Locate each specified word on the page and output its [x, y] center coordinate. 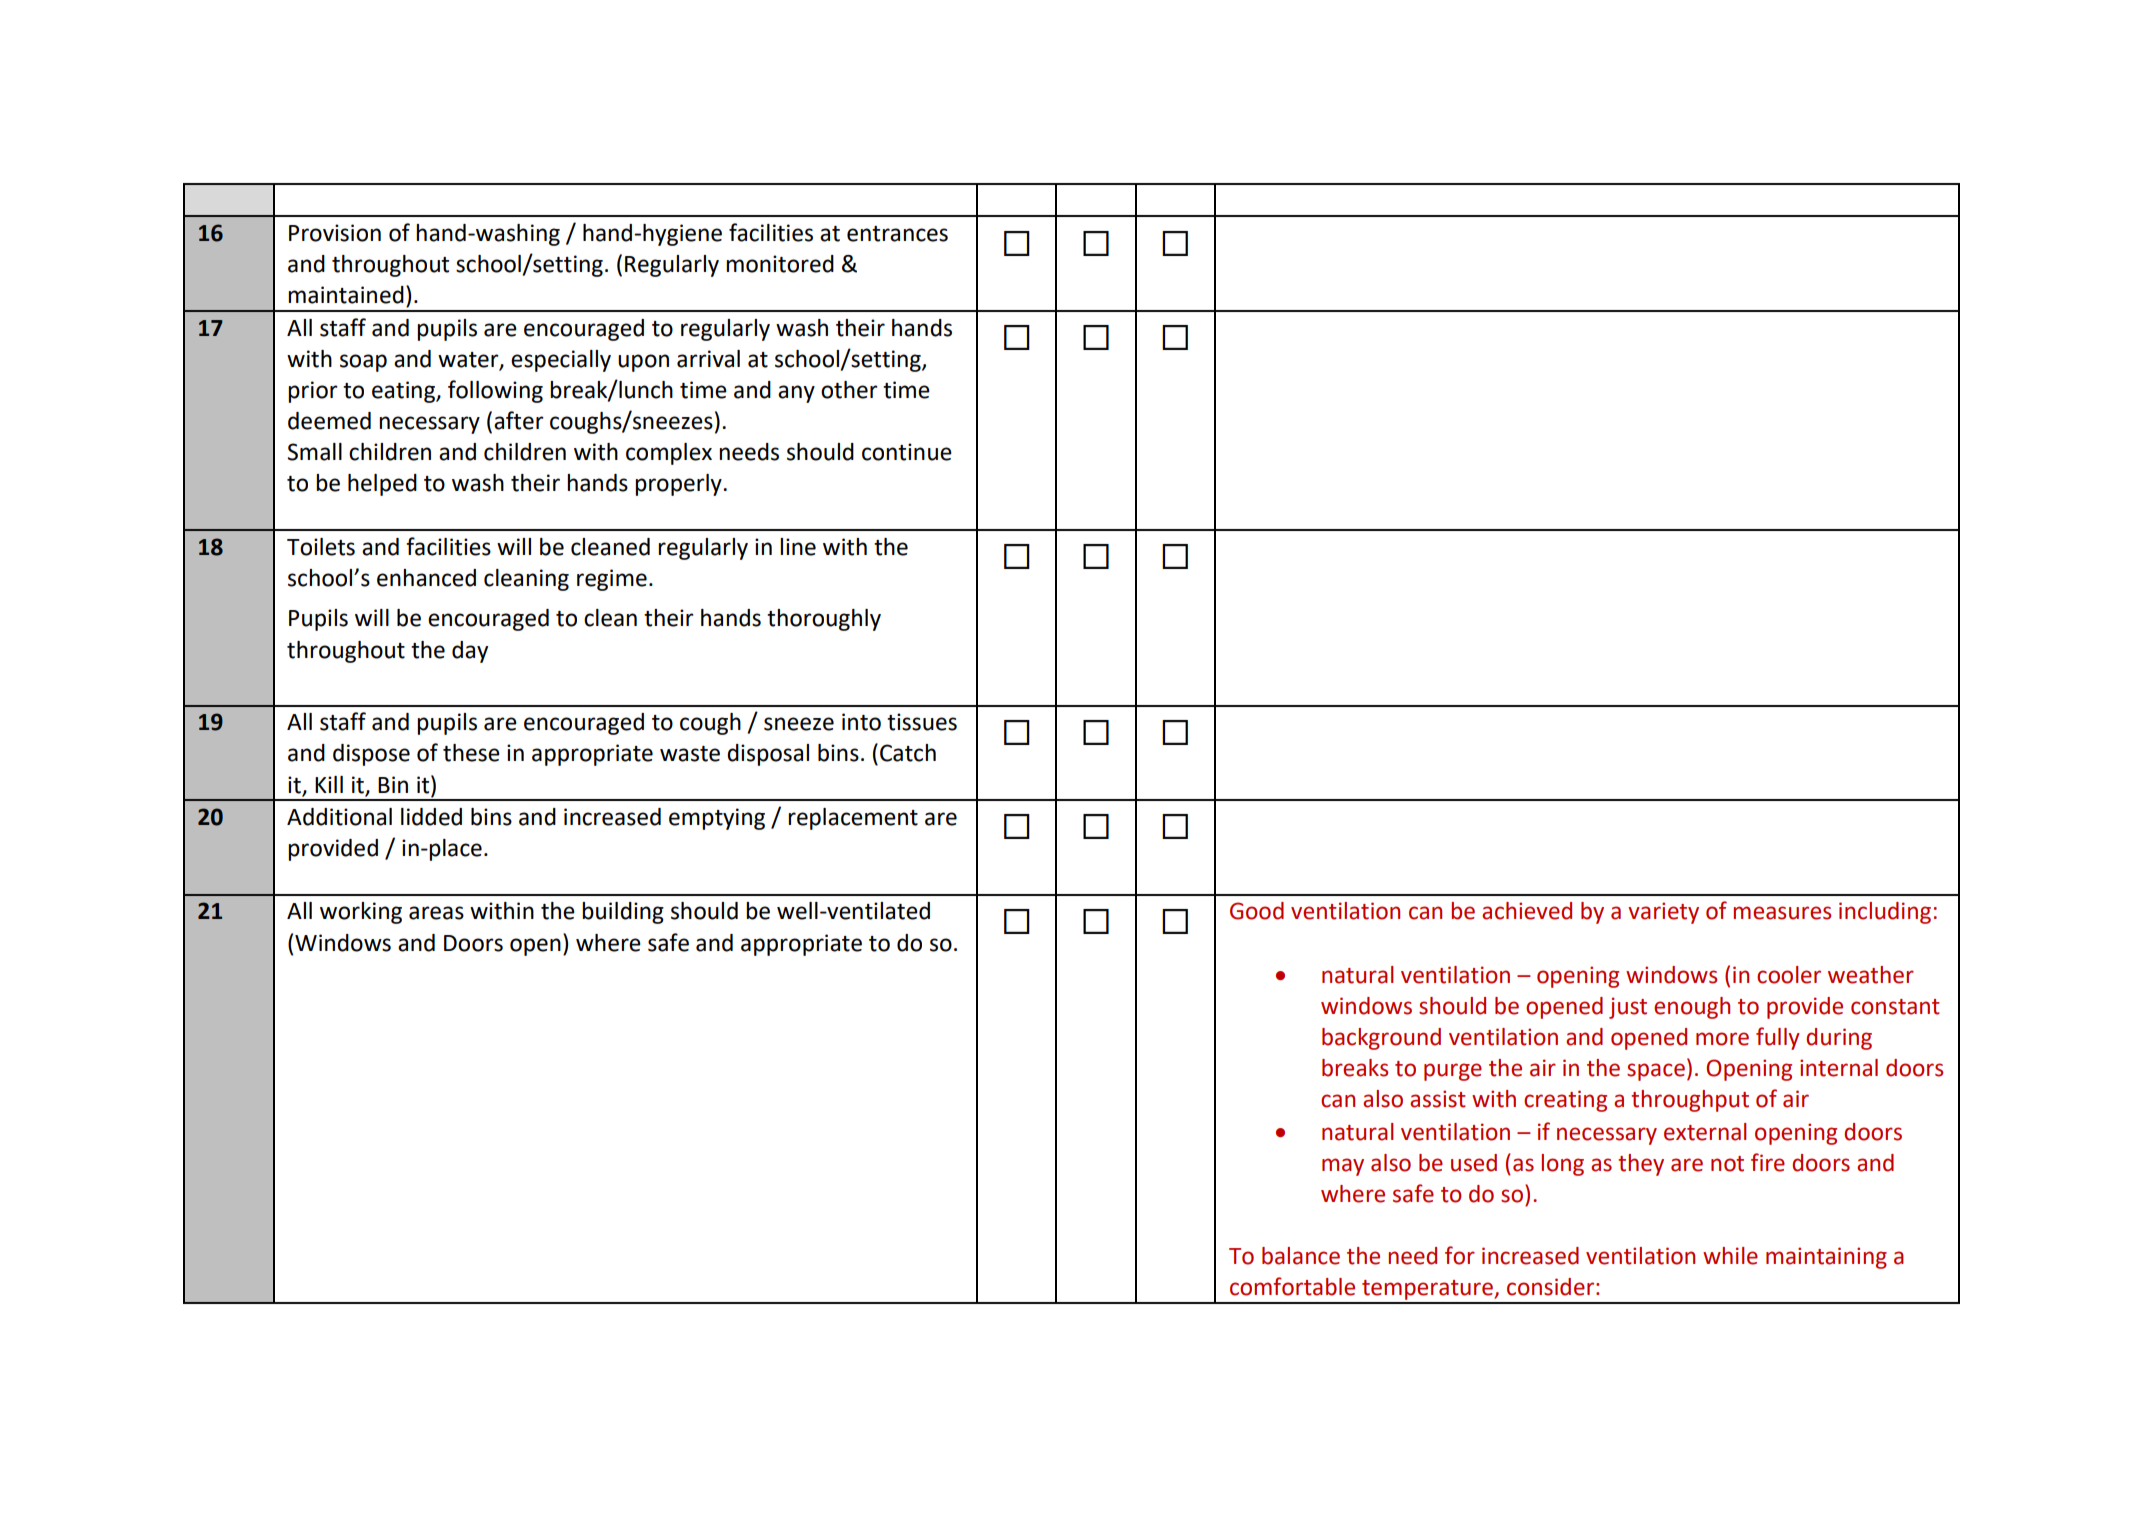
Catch [908, 753]
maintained [346, 295]
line [798, 547]
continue [907, 452]
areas [436, 913]
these [471, 753]
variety [1663, 913]
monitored [780, 264]
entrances [897, 234]
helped [382, 485]
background [1381, 1039]
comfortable [1292, 1286]
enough [1692, 1008]
